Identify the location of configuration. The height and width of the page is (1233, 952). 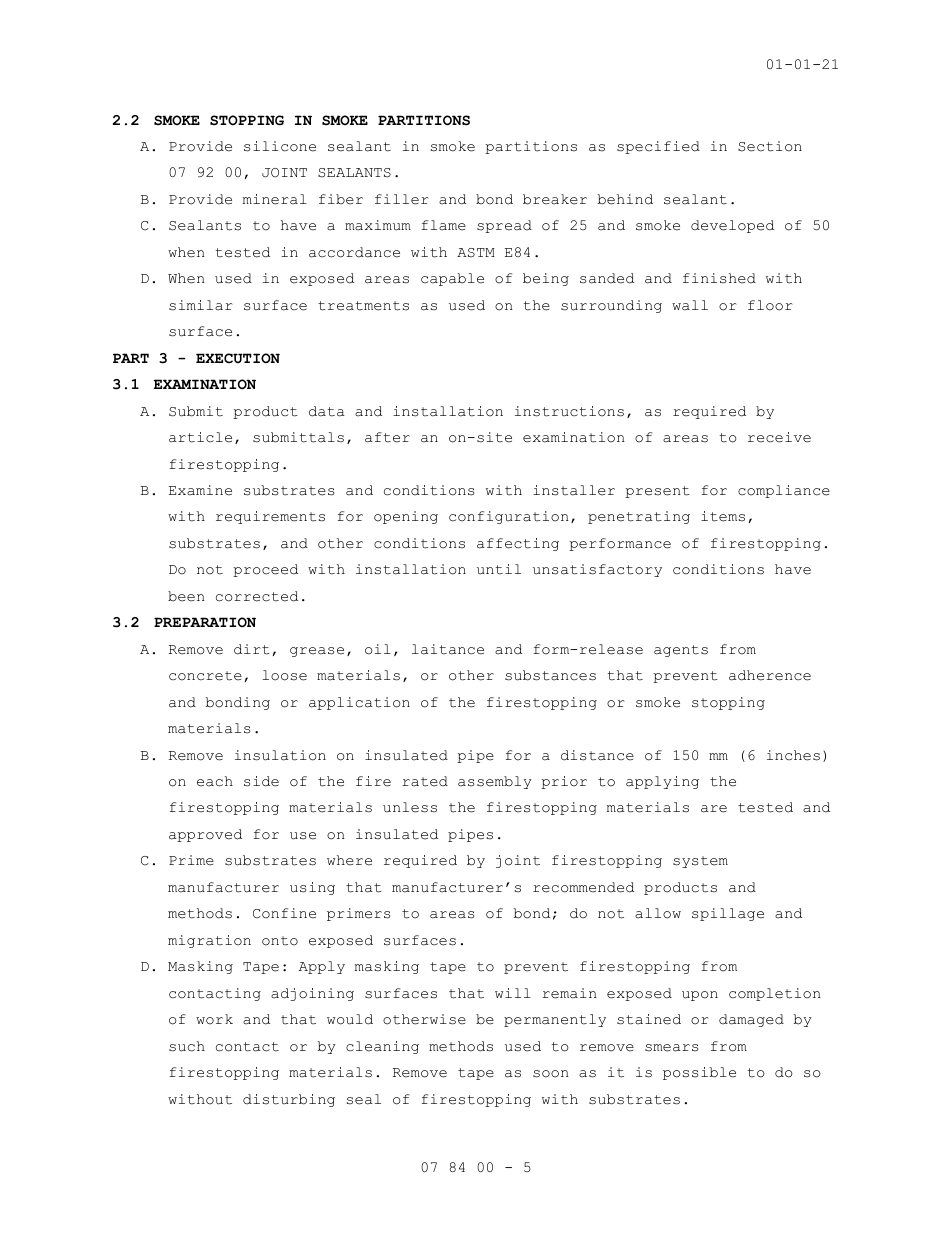
(509, 517).
